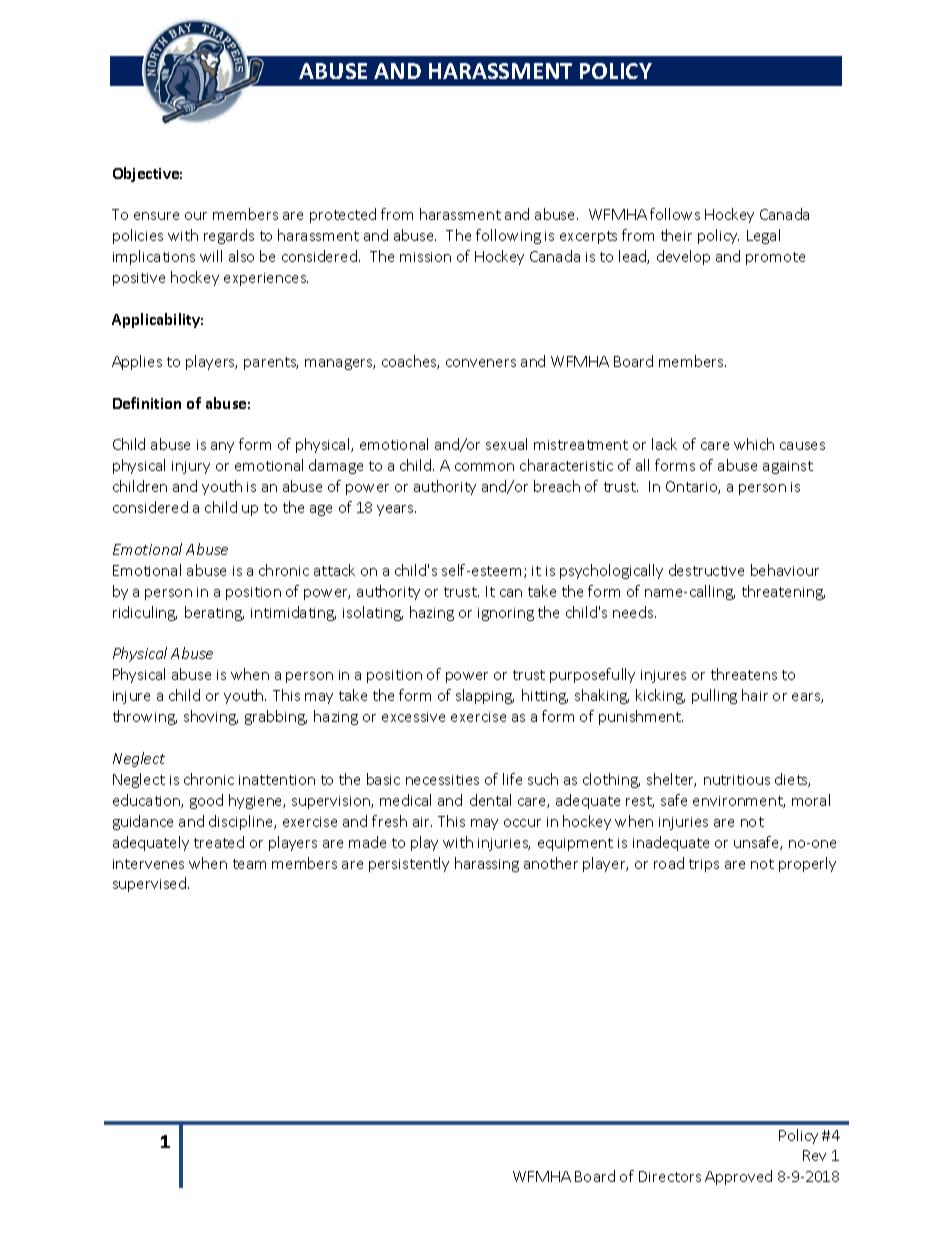 This screenshot has width=952, height=1233. Describe the element at coordinates (191, 467) in the screenshot. I see `injury` at that location.
